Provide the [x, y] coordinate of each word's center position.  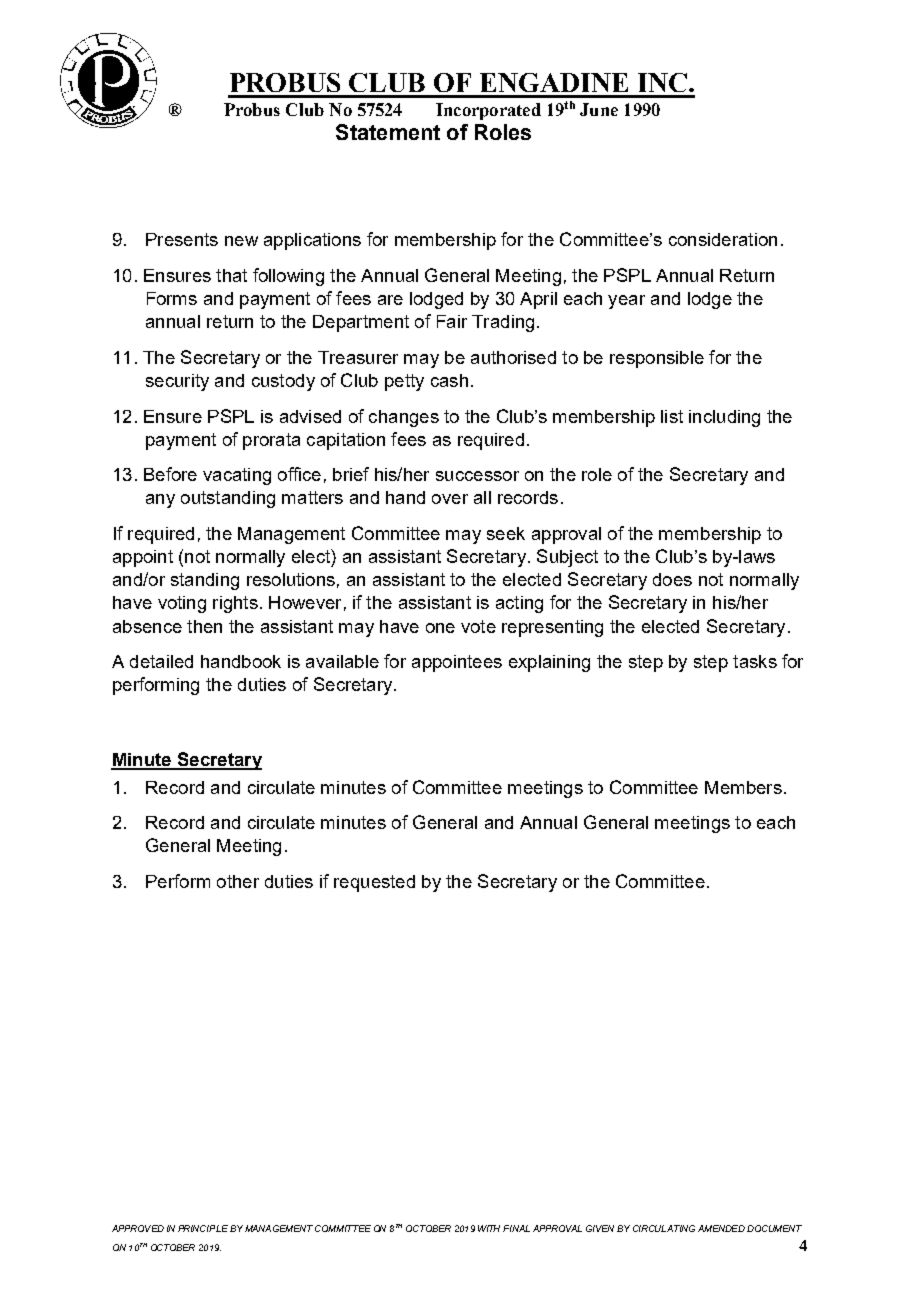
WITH [489, 1228]
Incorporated [488, 111]
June [599, 109]
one [440, 628]
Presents [182, 239]
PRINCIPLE [203, 1228]
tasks [755, 661]
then [204, 626]
